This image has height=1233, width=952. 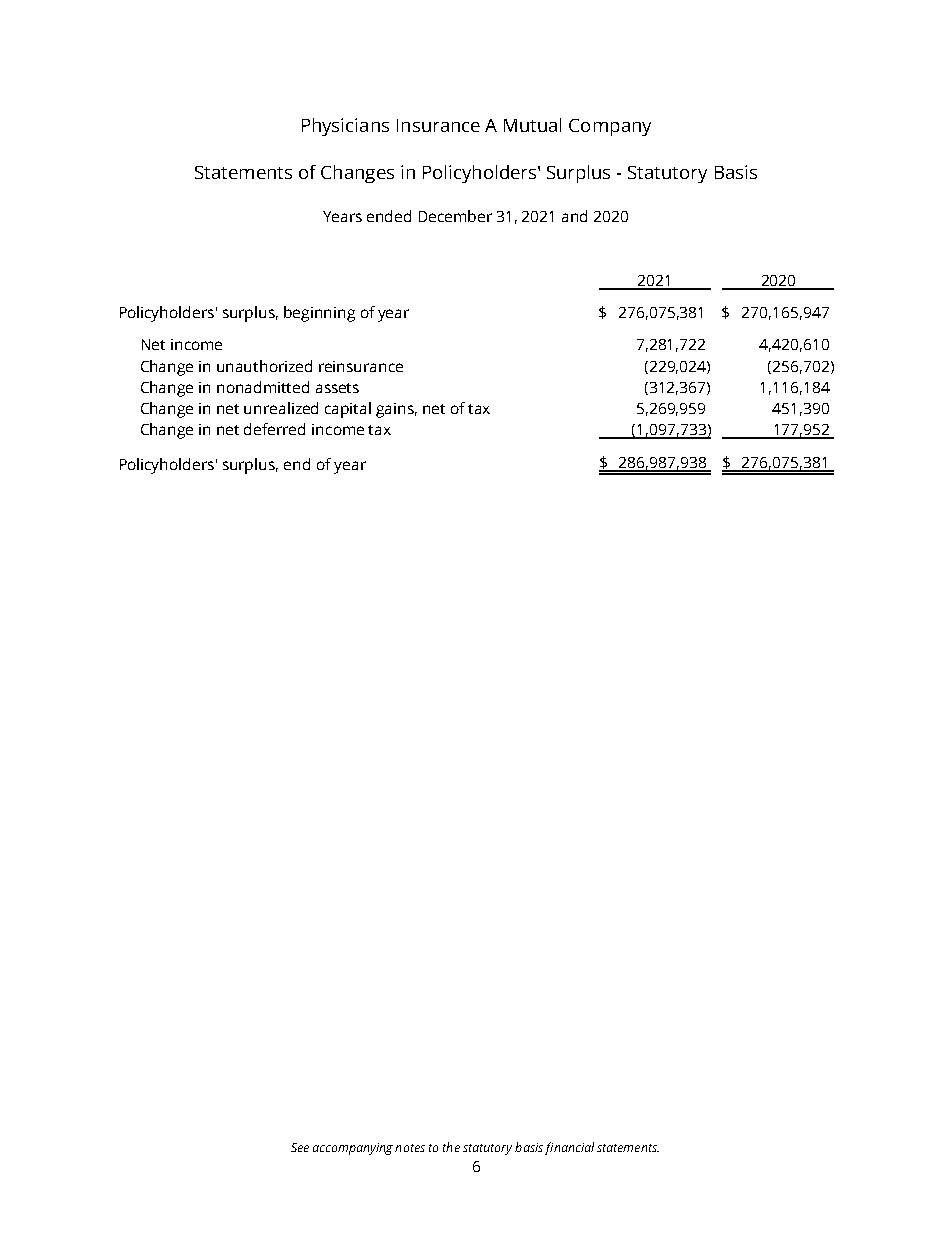 What do you see at coordinates (300, 1147) in the image?
I see `See` at bounding box center [300, 1147].
